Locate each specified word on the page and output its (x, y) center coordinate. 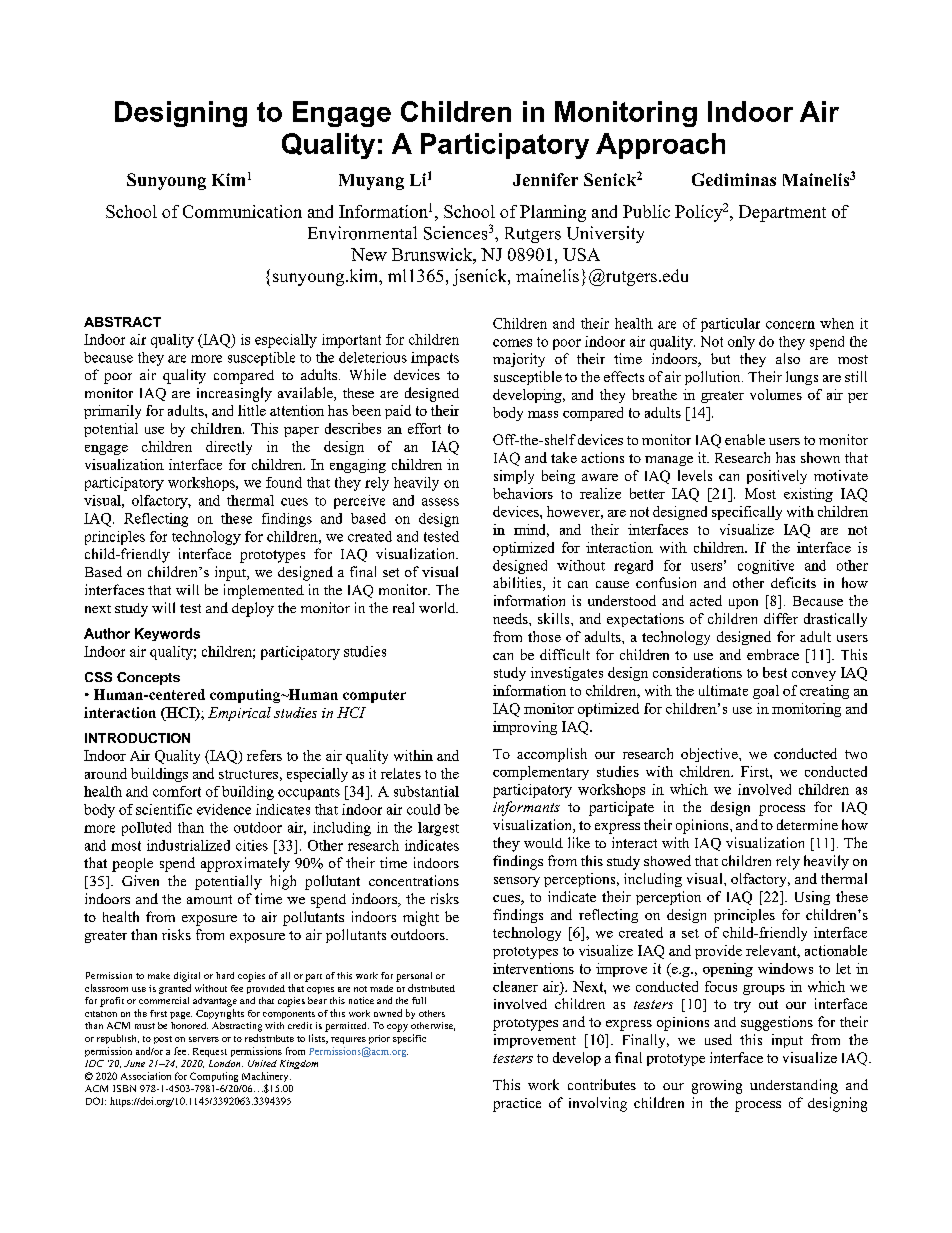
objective (710, 755)
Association (146, 1076)
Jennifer (545, 179)
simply (514, 477)
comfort (177, 791)
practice (517, 1105)
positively (777, 477)
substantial (426, 791)
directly (229, 448)
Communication (242, 211)
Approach (660, 146)
